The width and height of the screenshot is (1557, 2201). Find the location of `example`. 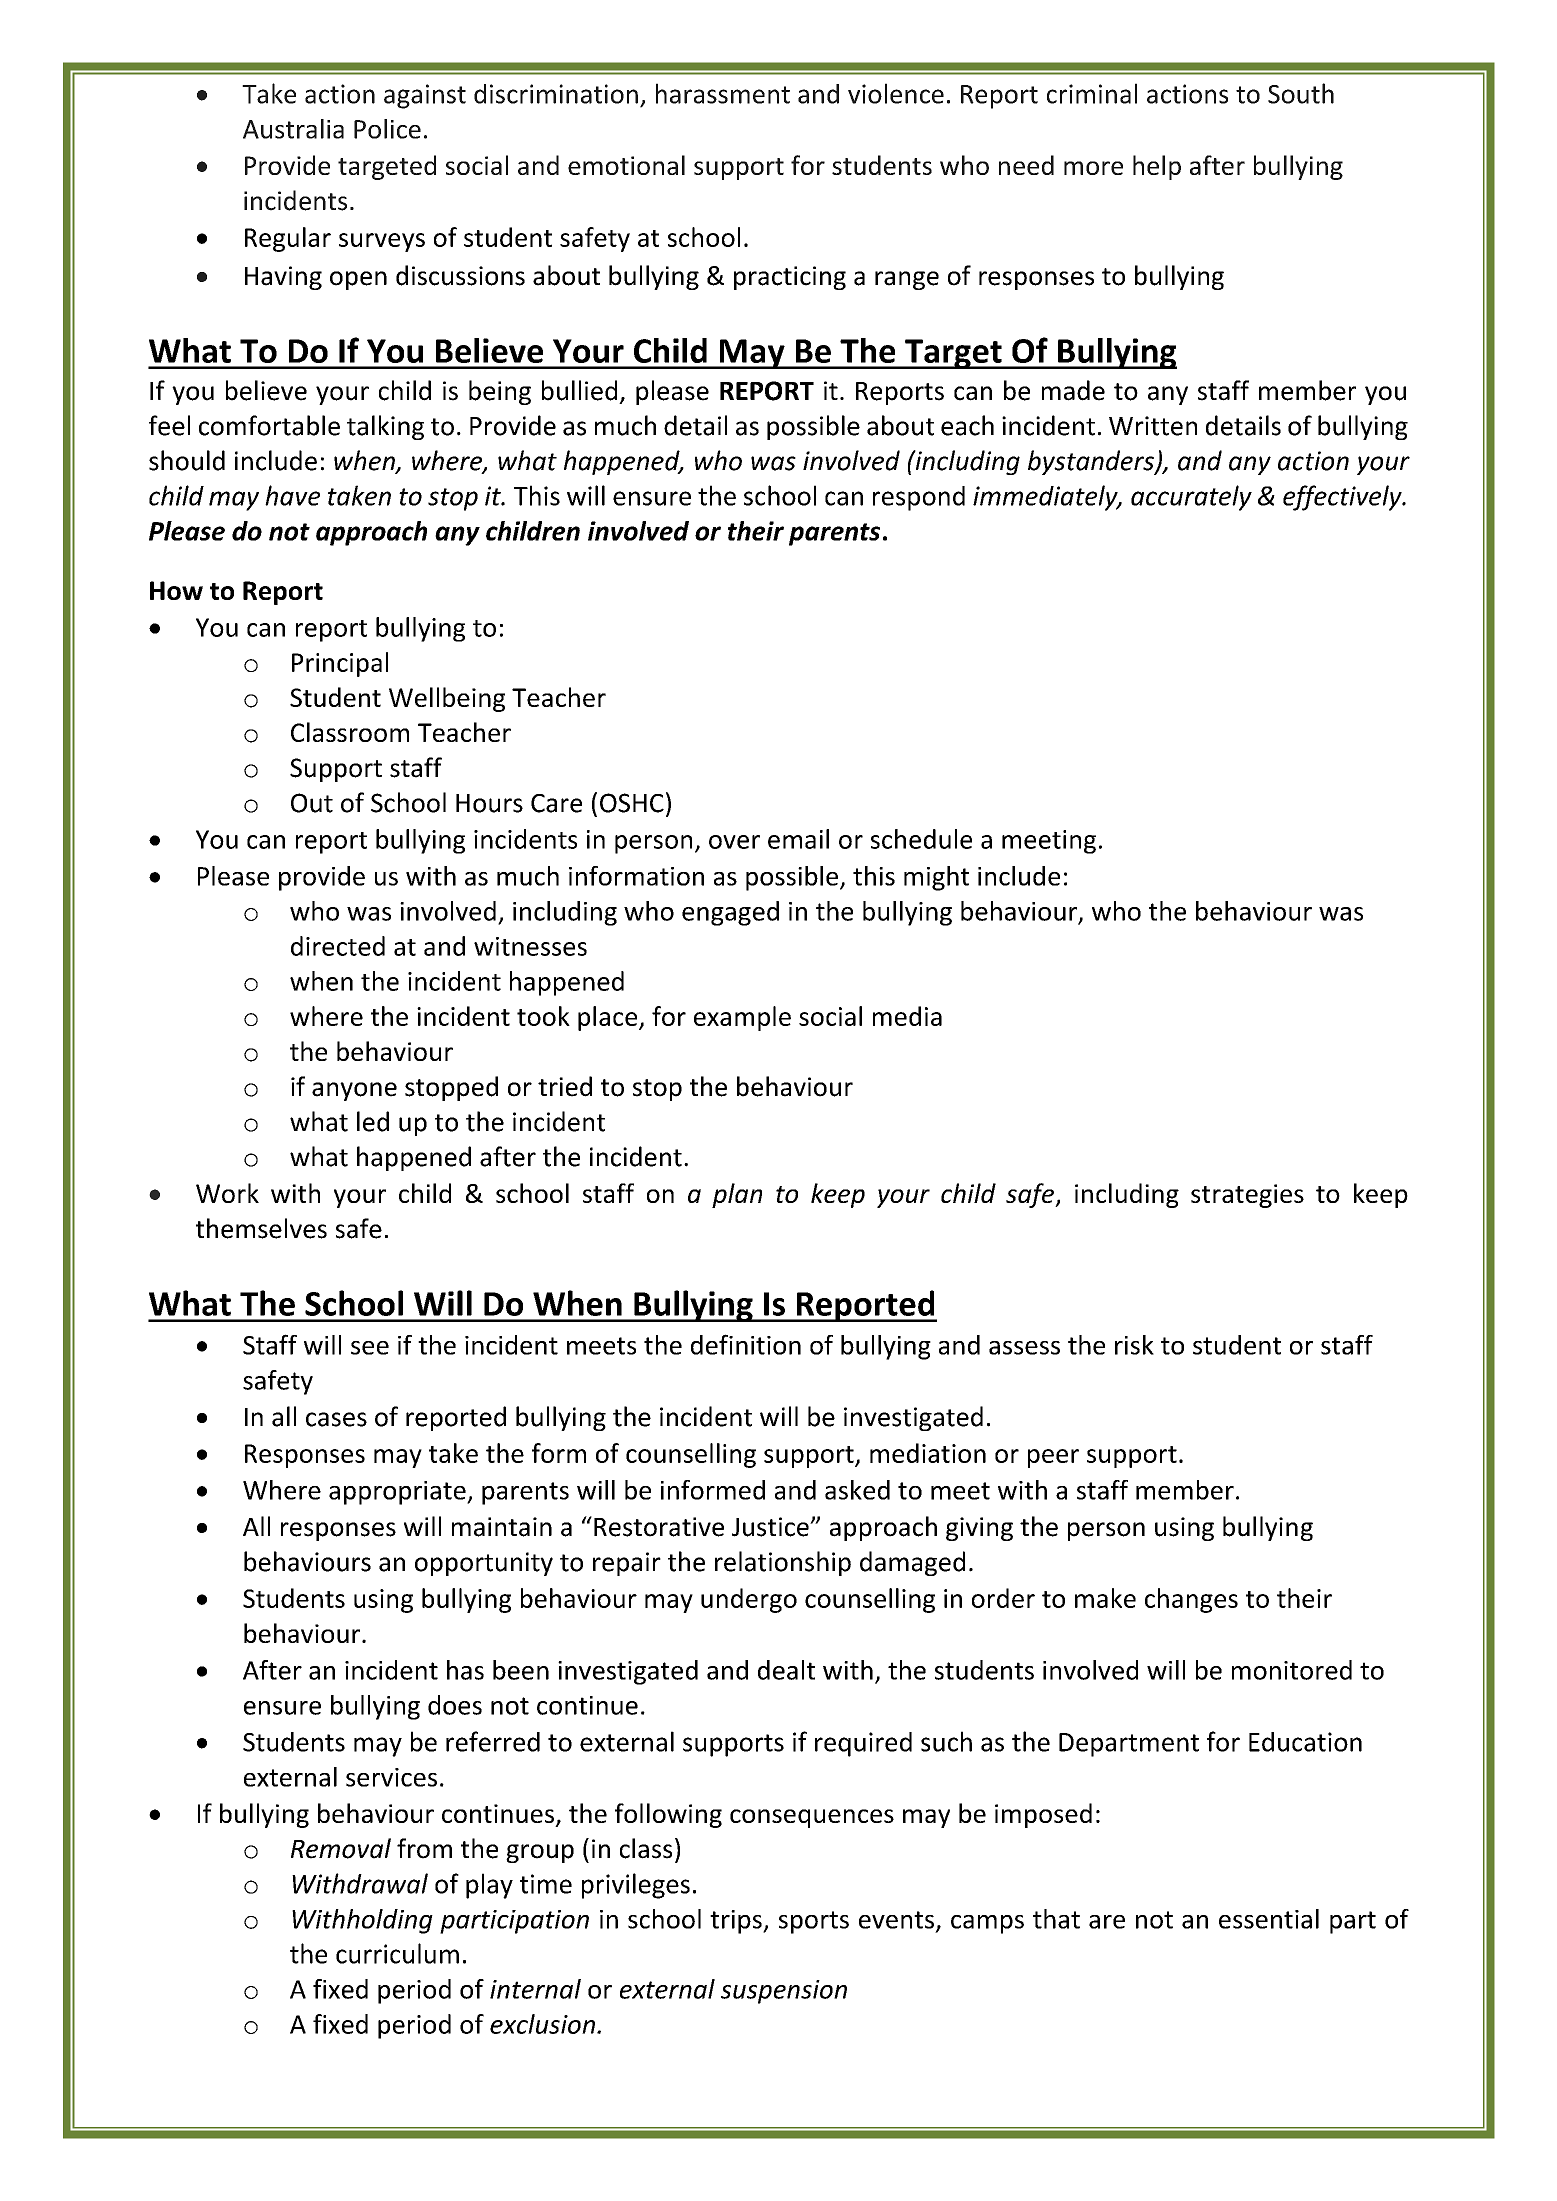

example is located at coordinates (742, 1018).
